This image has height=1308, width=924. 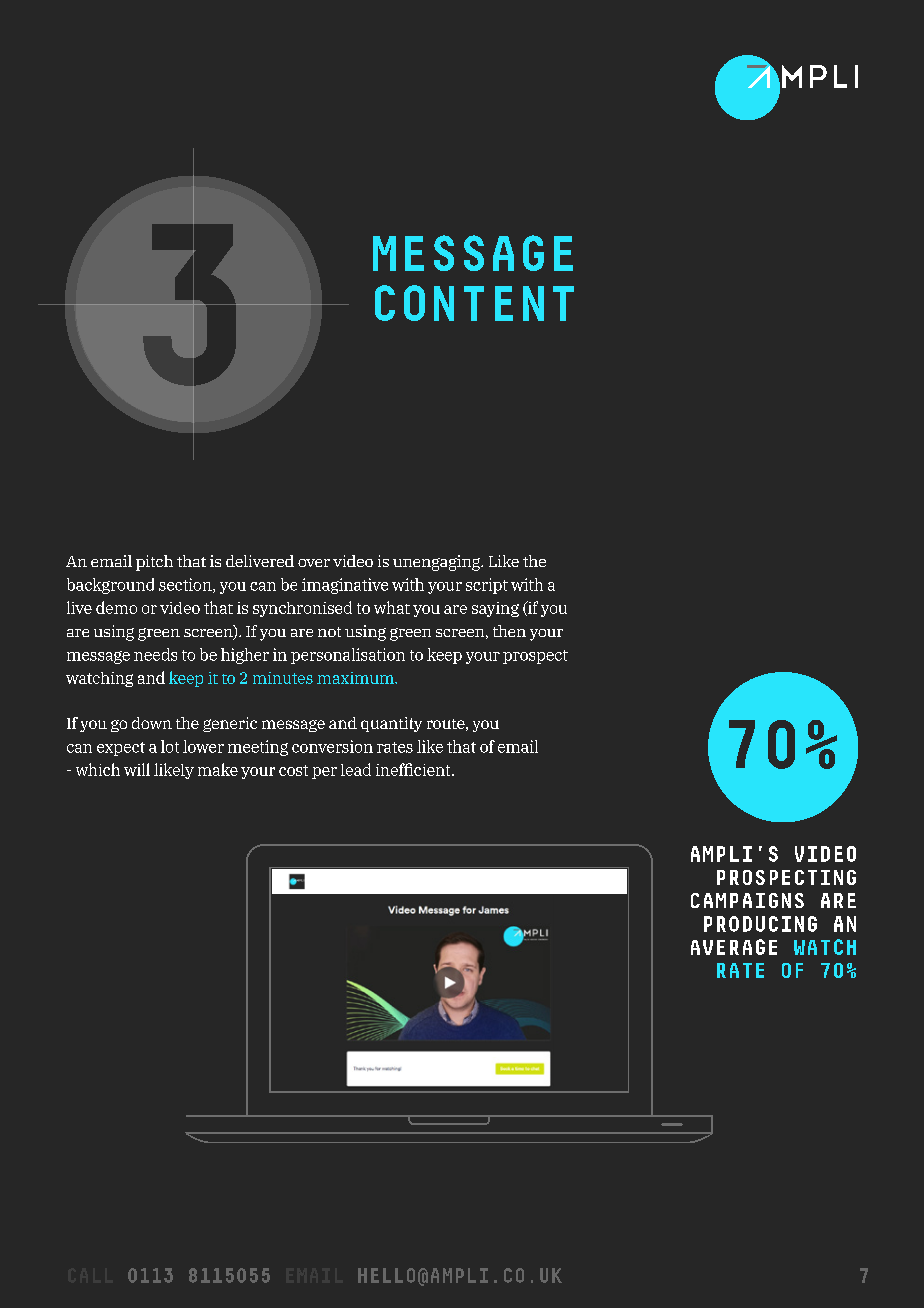 I want to click on inefficient, so click(x=414, y=769).
